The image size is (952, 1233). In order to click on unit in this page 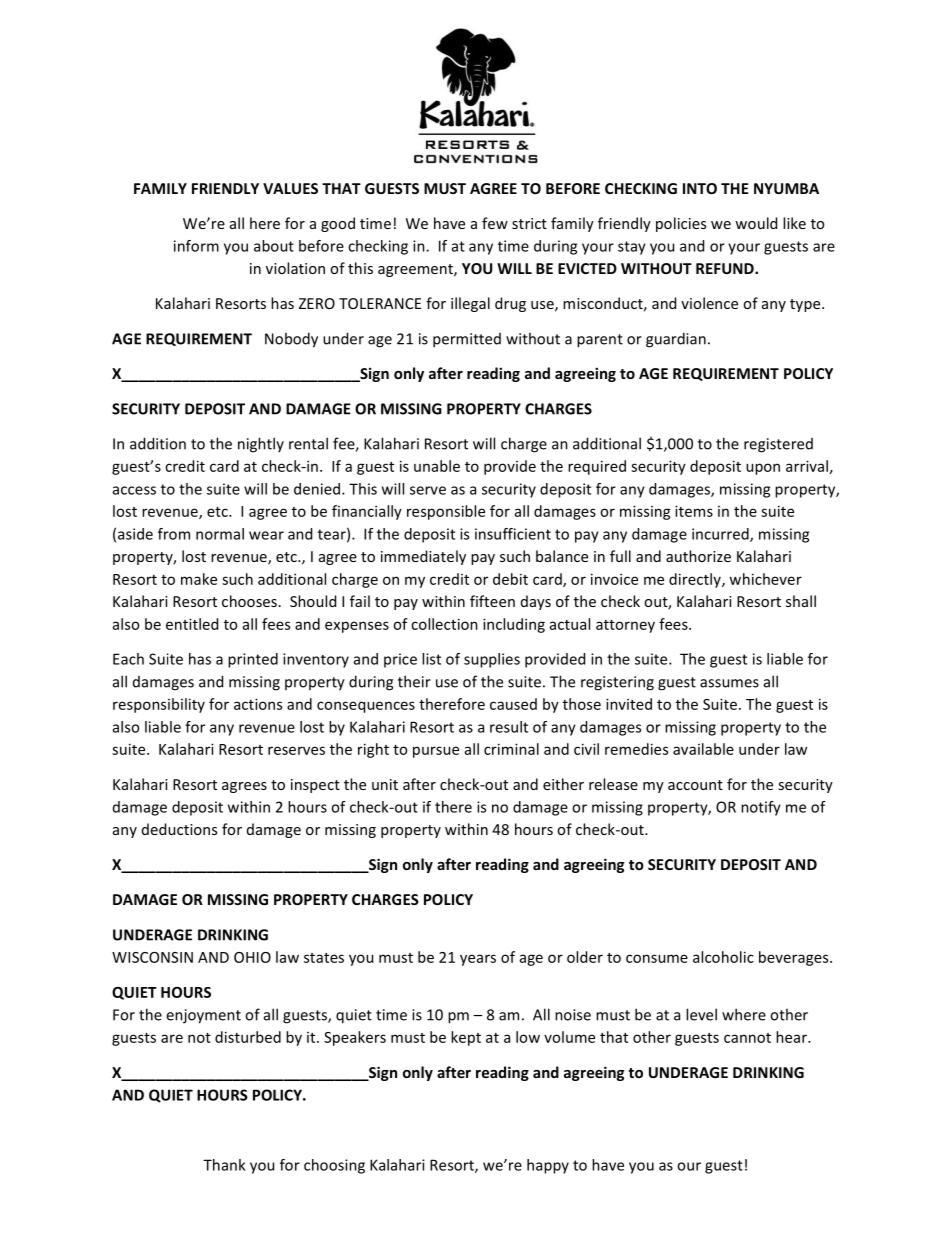, I will do `click(385, 784)`.
